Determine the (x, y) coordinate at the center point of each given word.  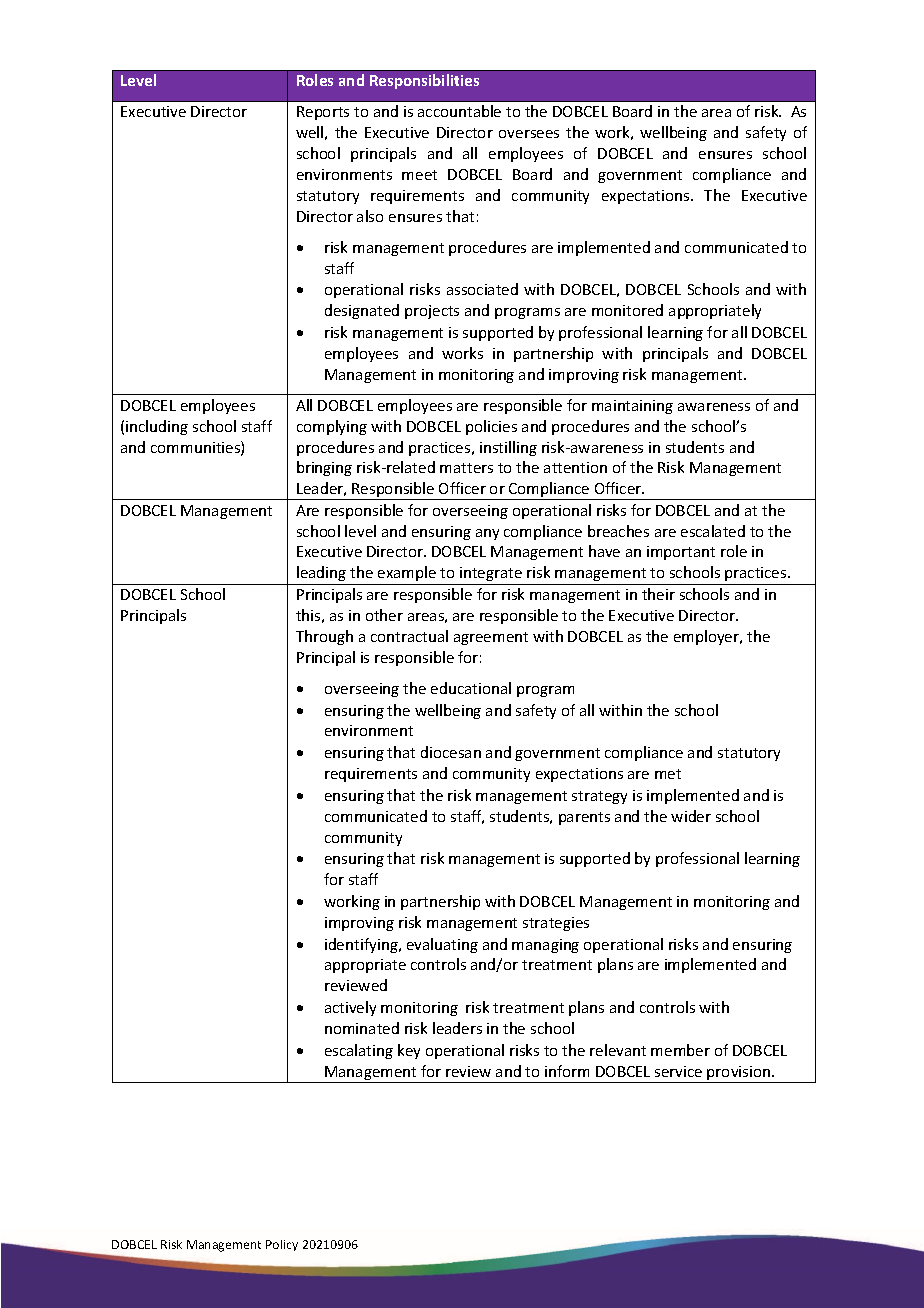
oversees (529, 134)
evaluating (442, 945)
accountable (459, 111)
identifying (362, 945)
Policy (282, 1245)
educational (471, 688)
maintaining (632, 407)
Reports (323, 113)
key (409, 1051)
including (157, 427)
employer (708, 637)
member (680, 1050)
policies (491, 427)
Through (324, 637)
